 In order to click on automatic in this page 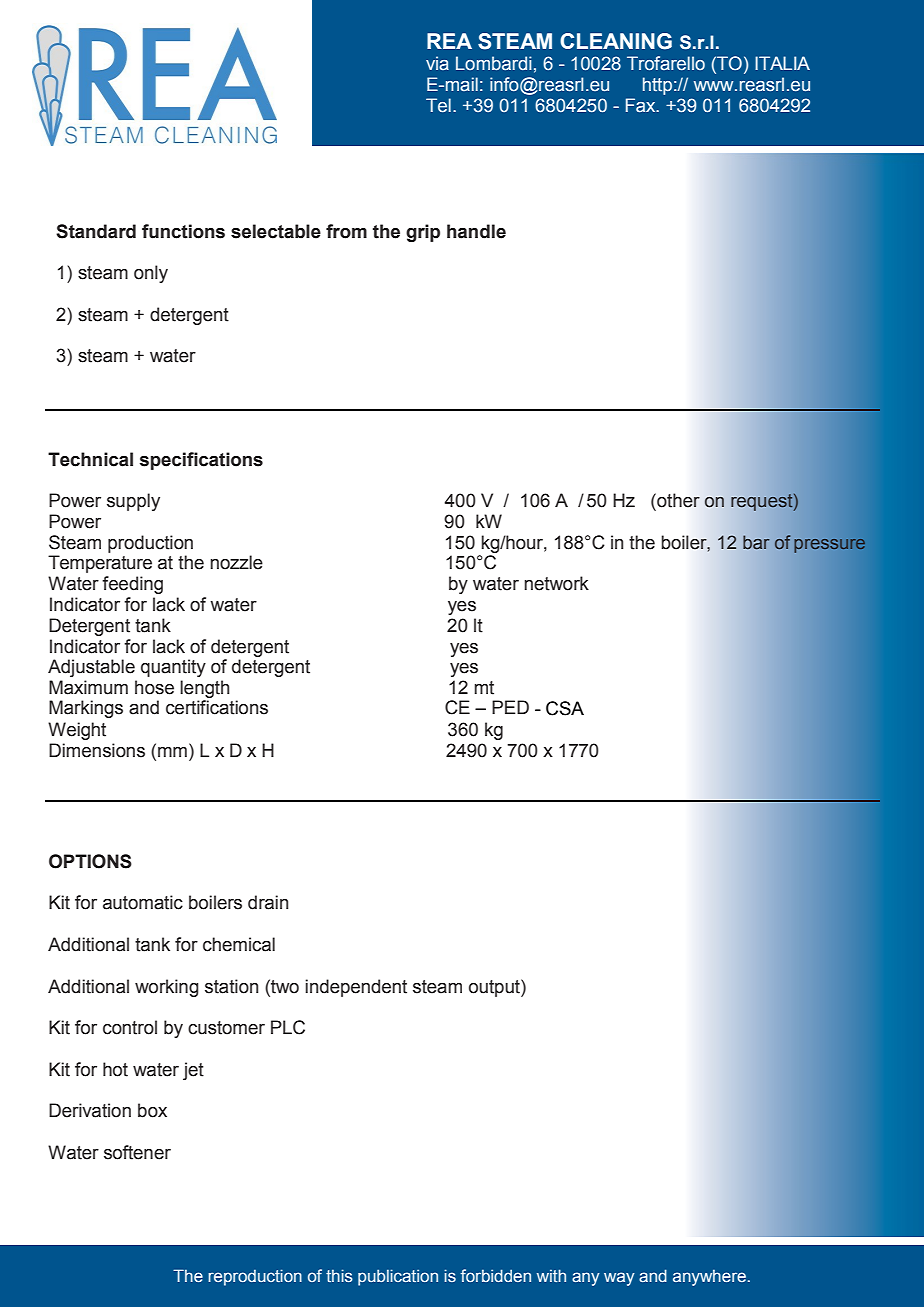, I will do `click(143, 902)`.
